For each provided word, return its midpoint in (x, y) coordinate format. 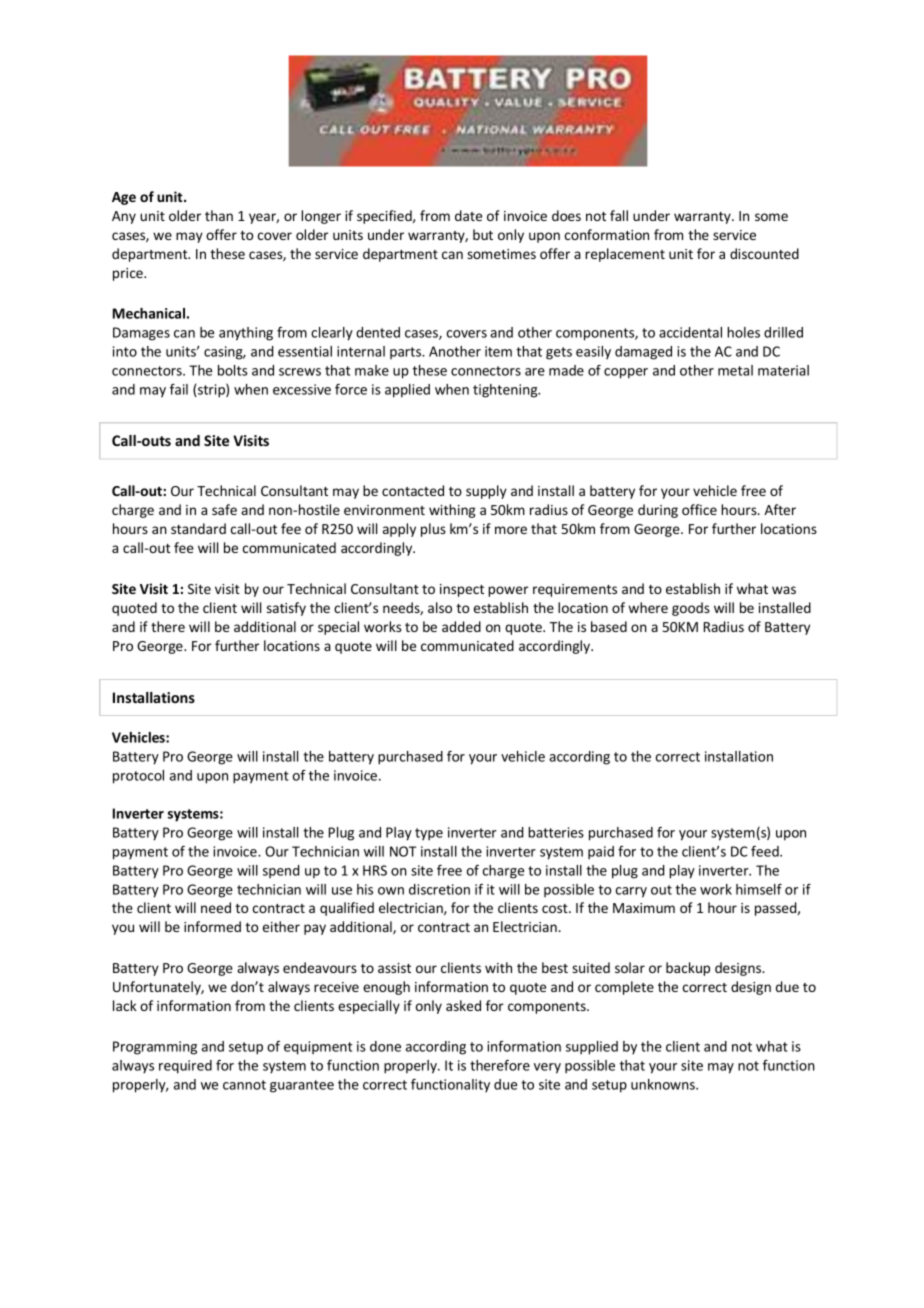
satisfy (286, 609)
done (385, 1046)
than (219, 215)
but (483, 234)
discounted (764, 253)
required (185, 1067)
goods (691, 609)
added (461, 626)
